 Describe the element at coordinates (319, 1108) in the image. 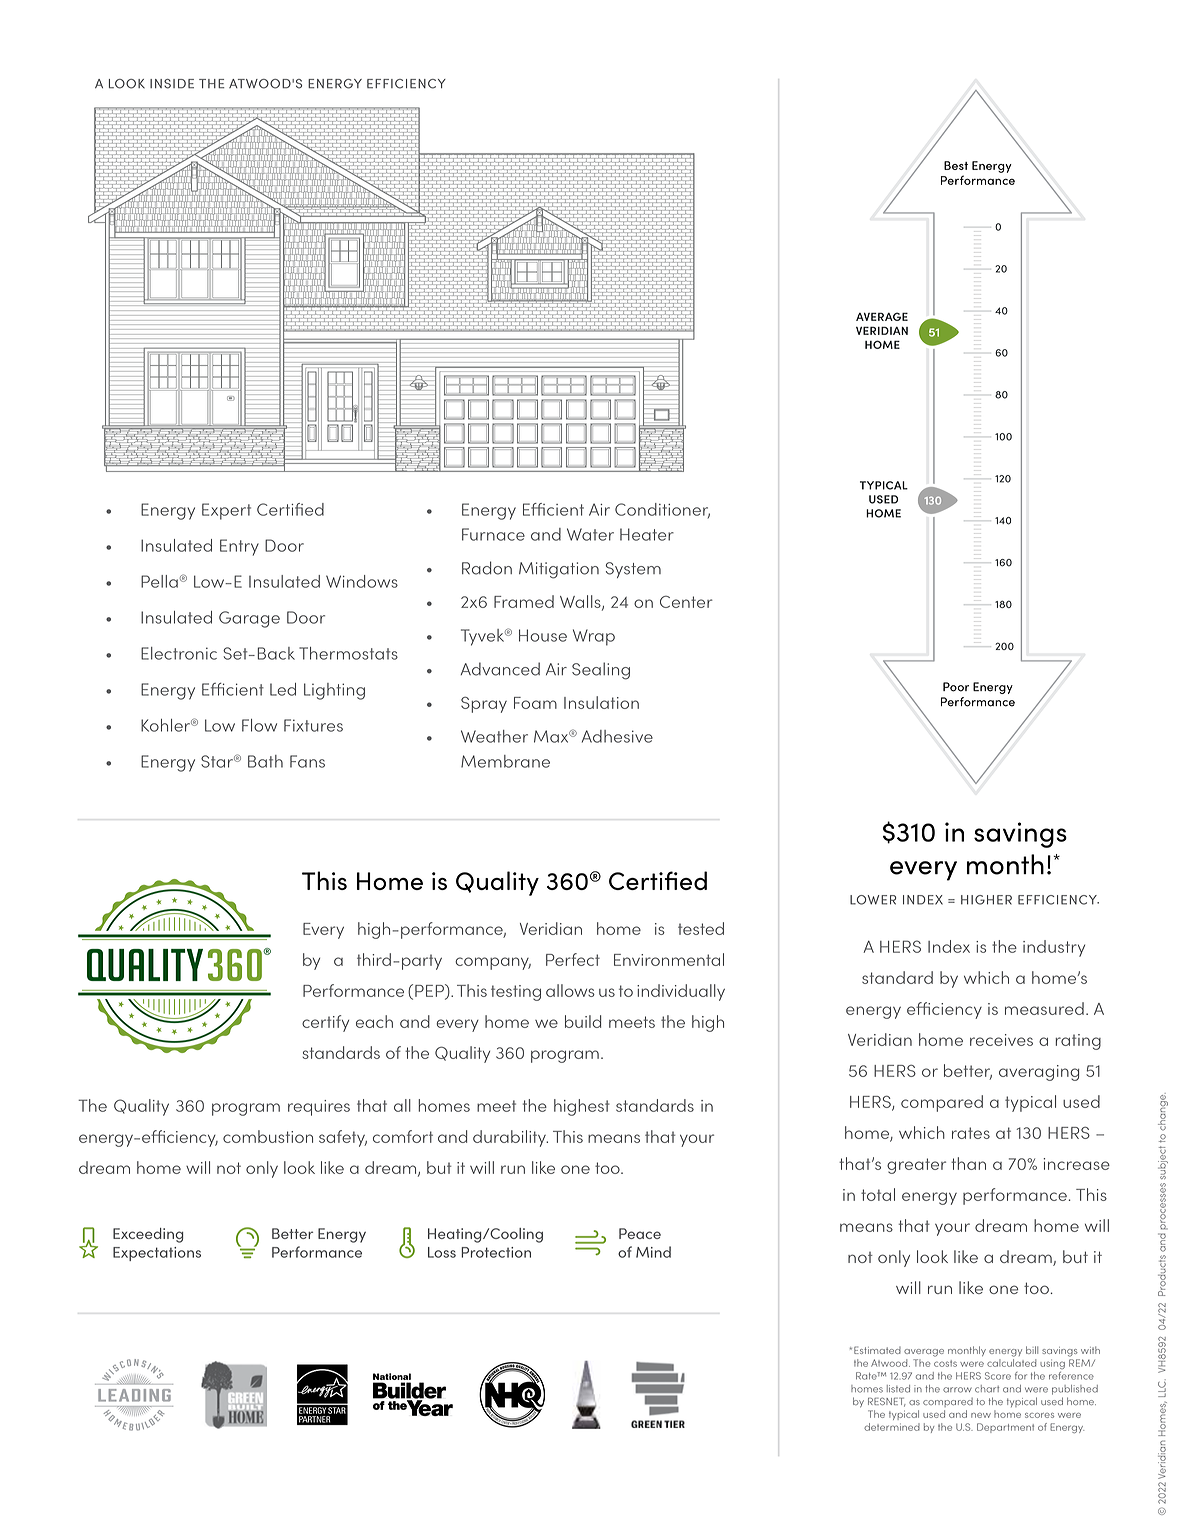

I see `requires` at that location.
